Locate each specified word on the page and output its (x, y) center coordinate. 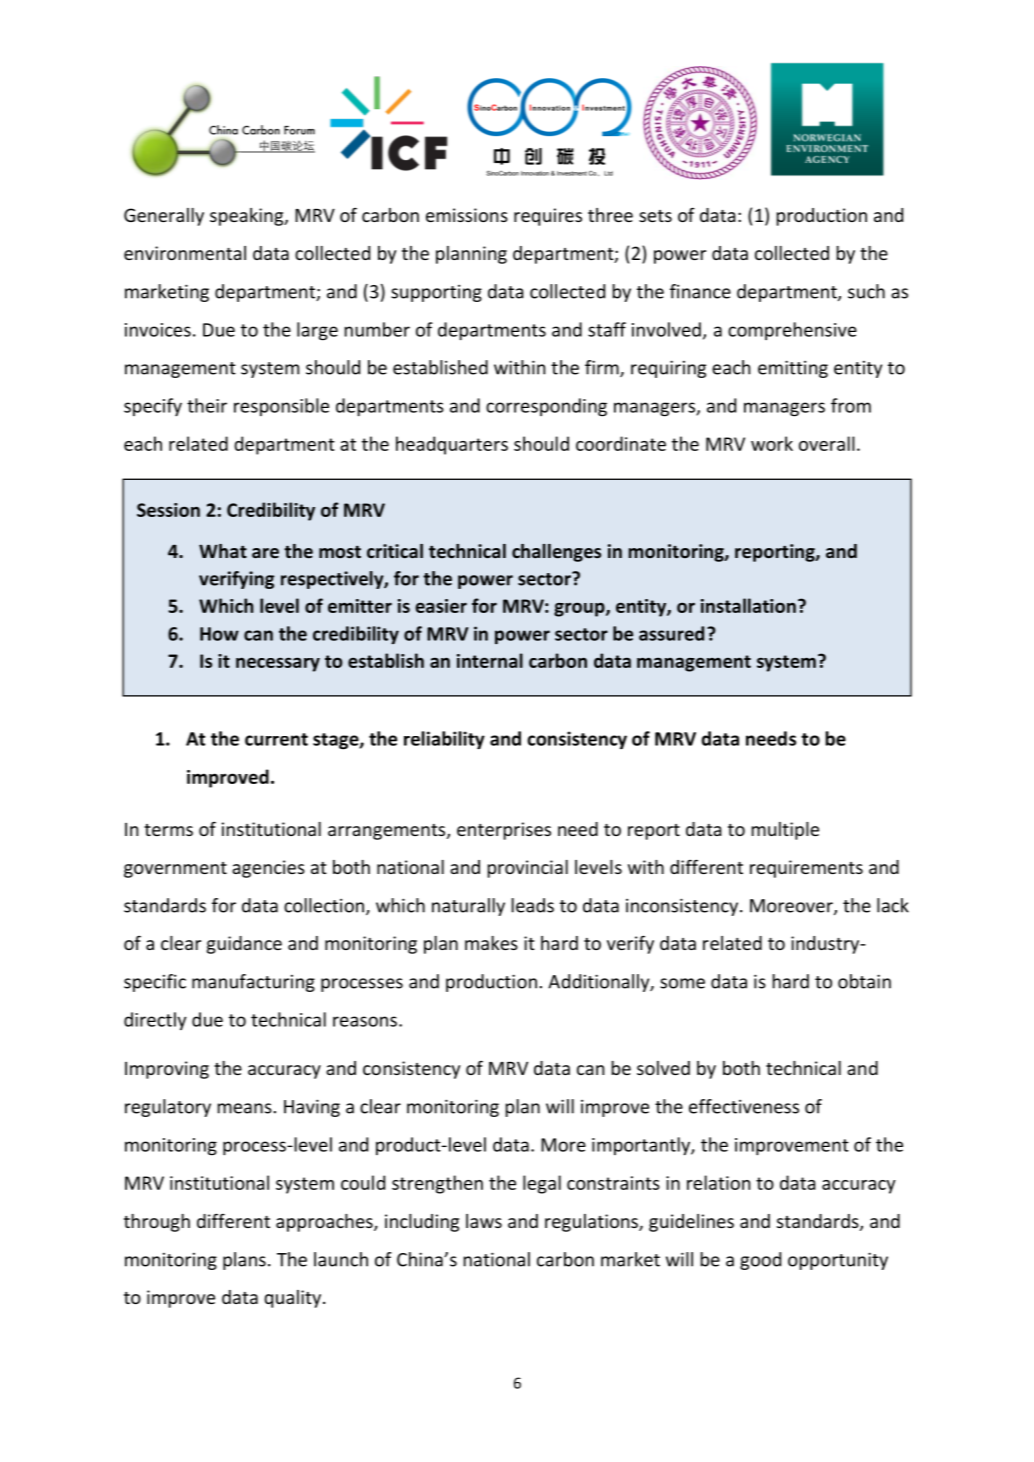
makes (491, 943)
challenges (556, 553)
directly (155, 1021)
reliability (444, 740)
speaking (248, 217)
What (223, 551)
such (866, 291)
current (276, 739)
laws (484, 1221)
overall (827, 443)
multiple (785, 831)
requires (548, 217)
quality (292, 1299)
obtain (864, 981)
